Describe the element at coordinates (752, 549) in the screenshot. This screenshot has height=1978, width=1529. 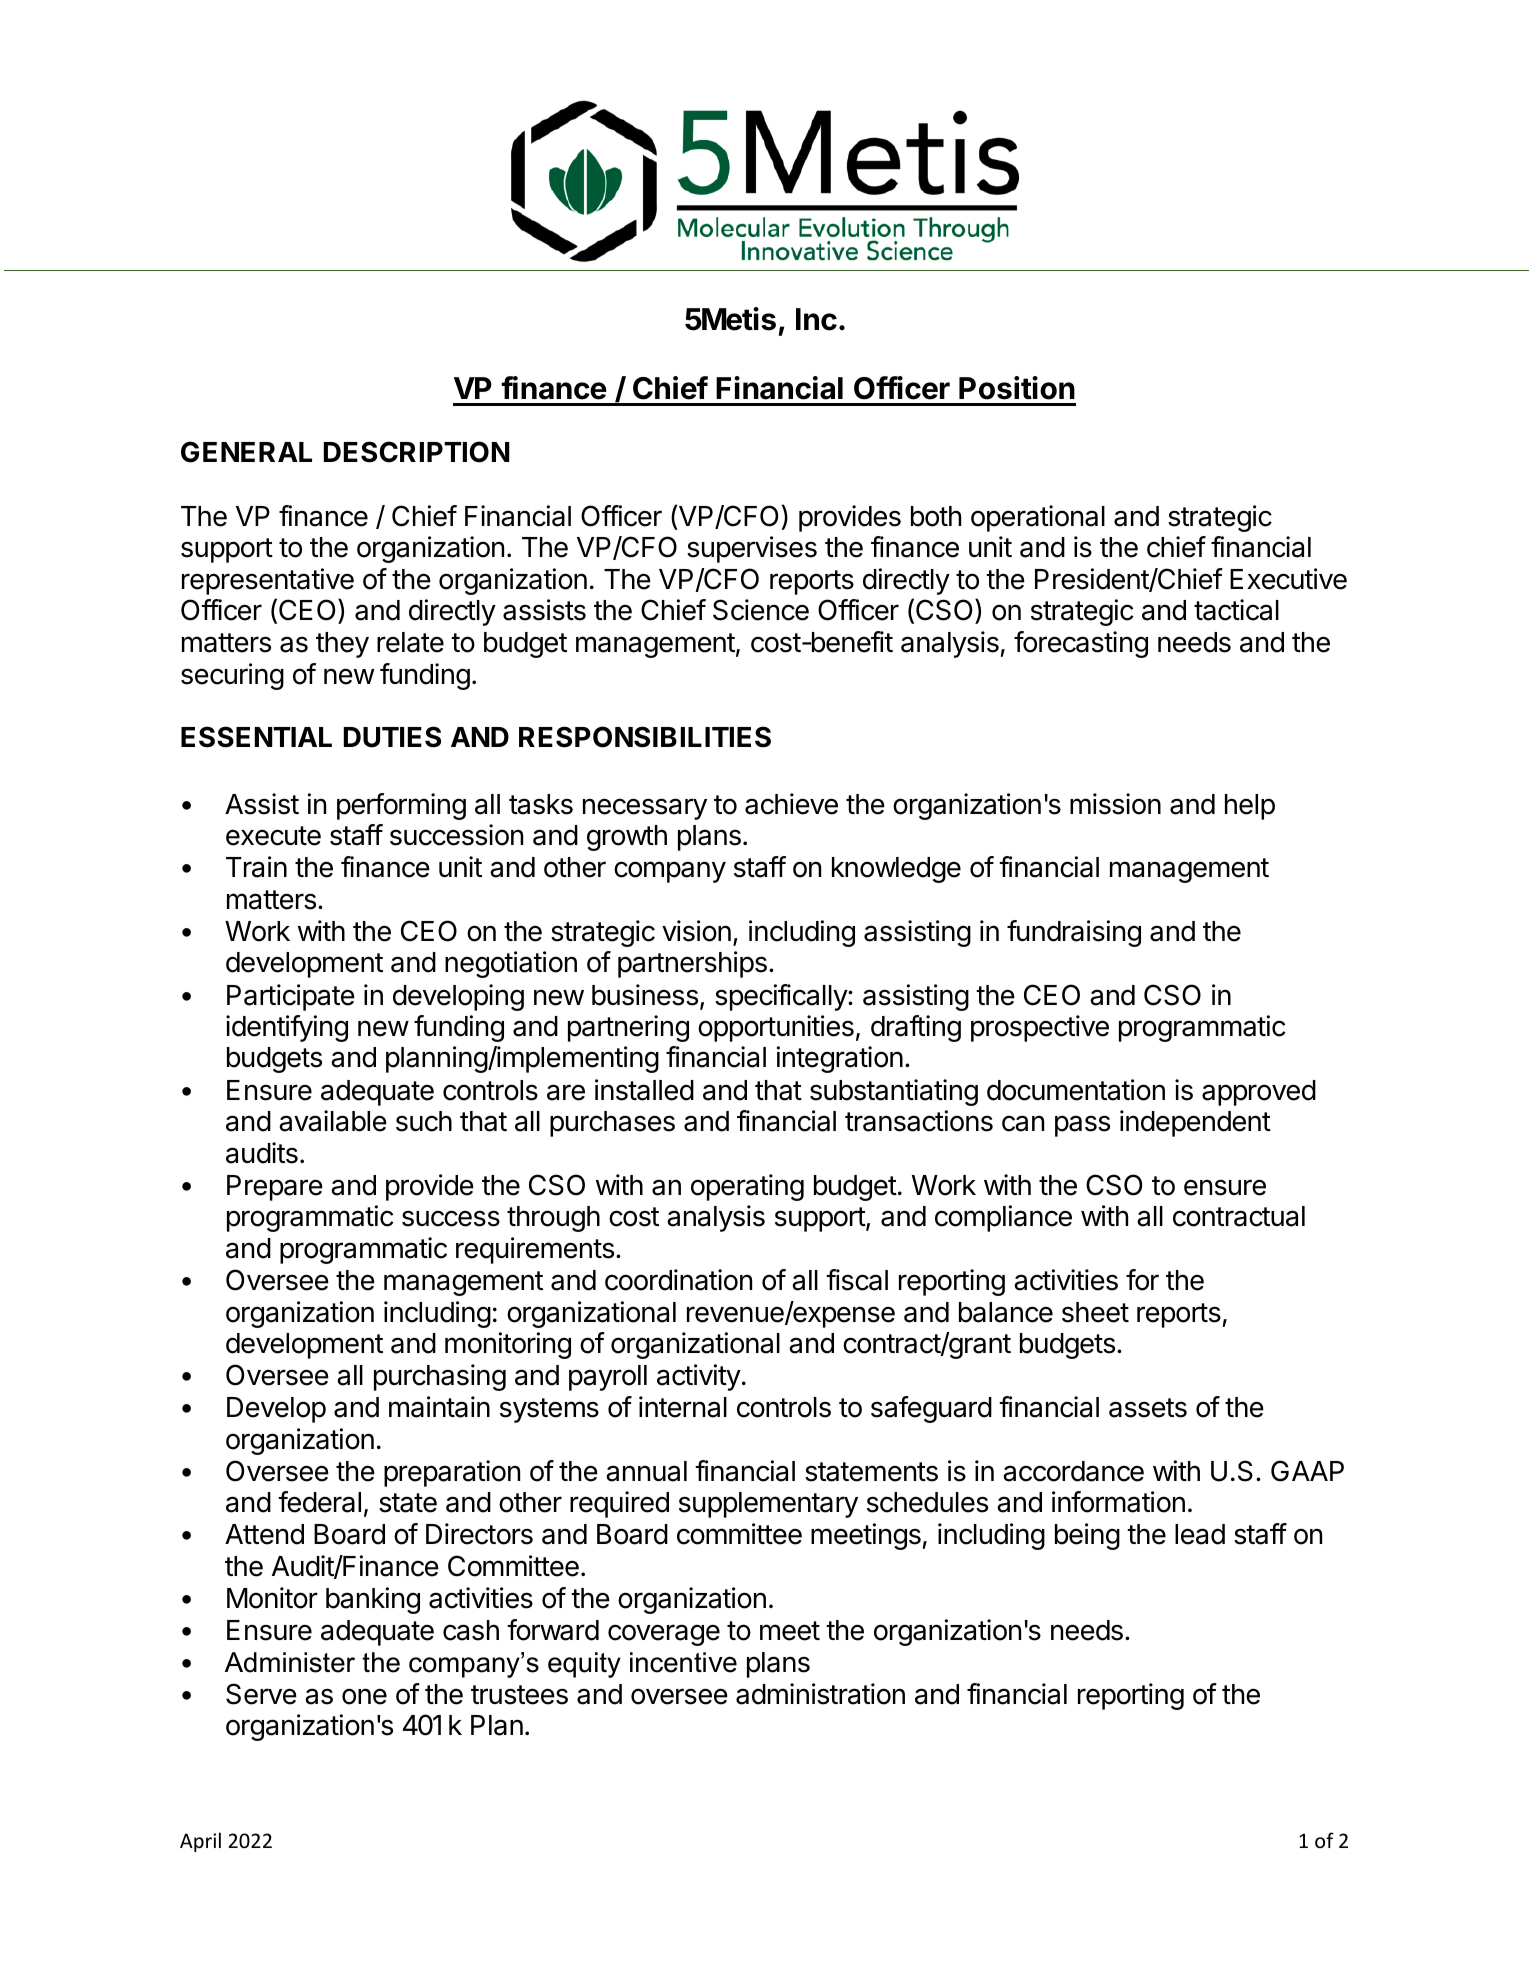
I see `supervises` at that location.
